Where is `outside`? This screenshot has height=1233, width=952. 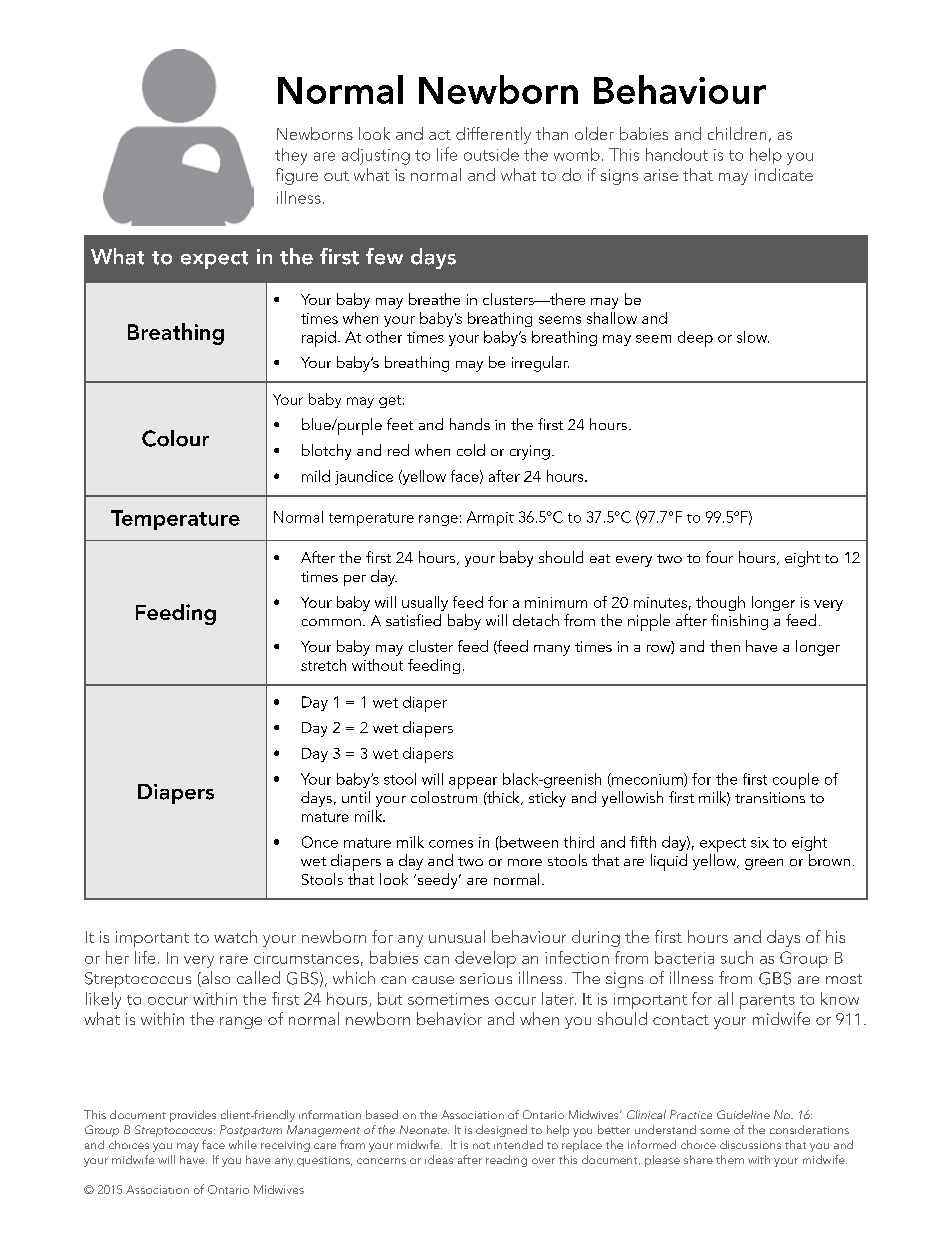 outside is located at coordinates (491, 154).
